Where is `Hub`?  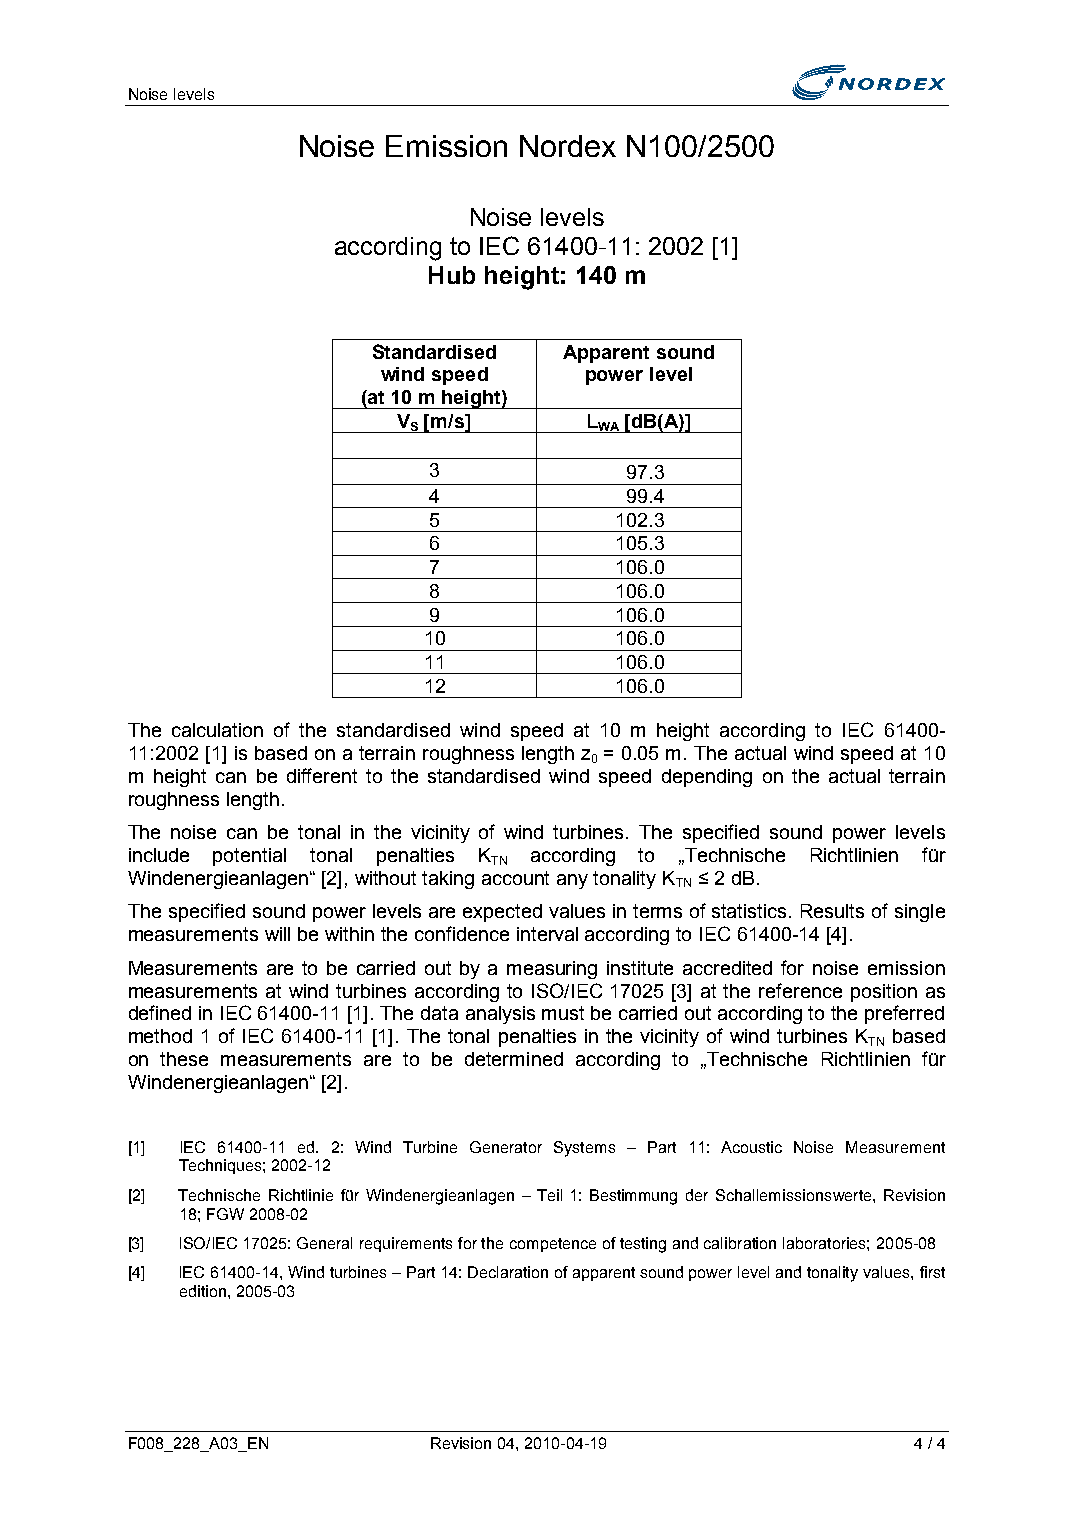 Hub is located at coordinates (452, 275).
